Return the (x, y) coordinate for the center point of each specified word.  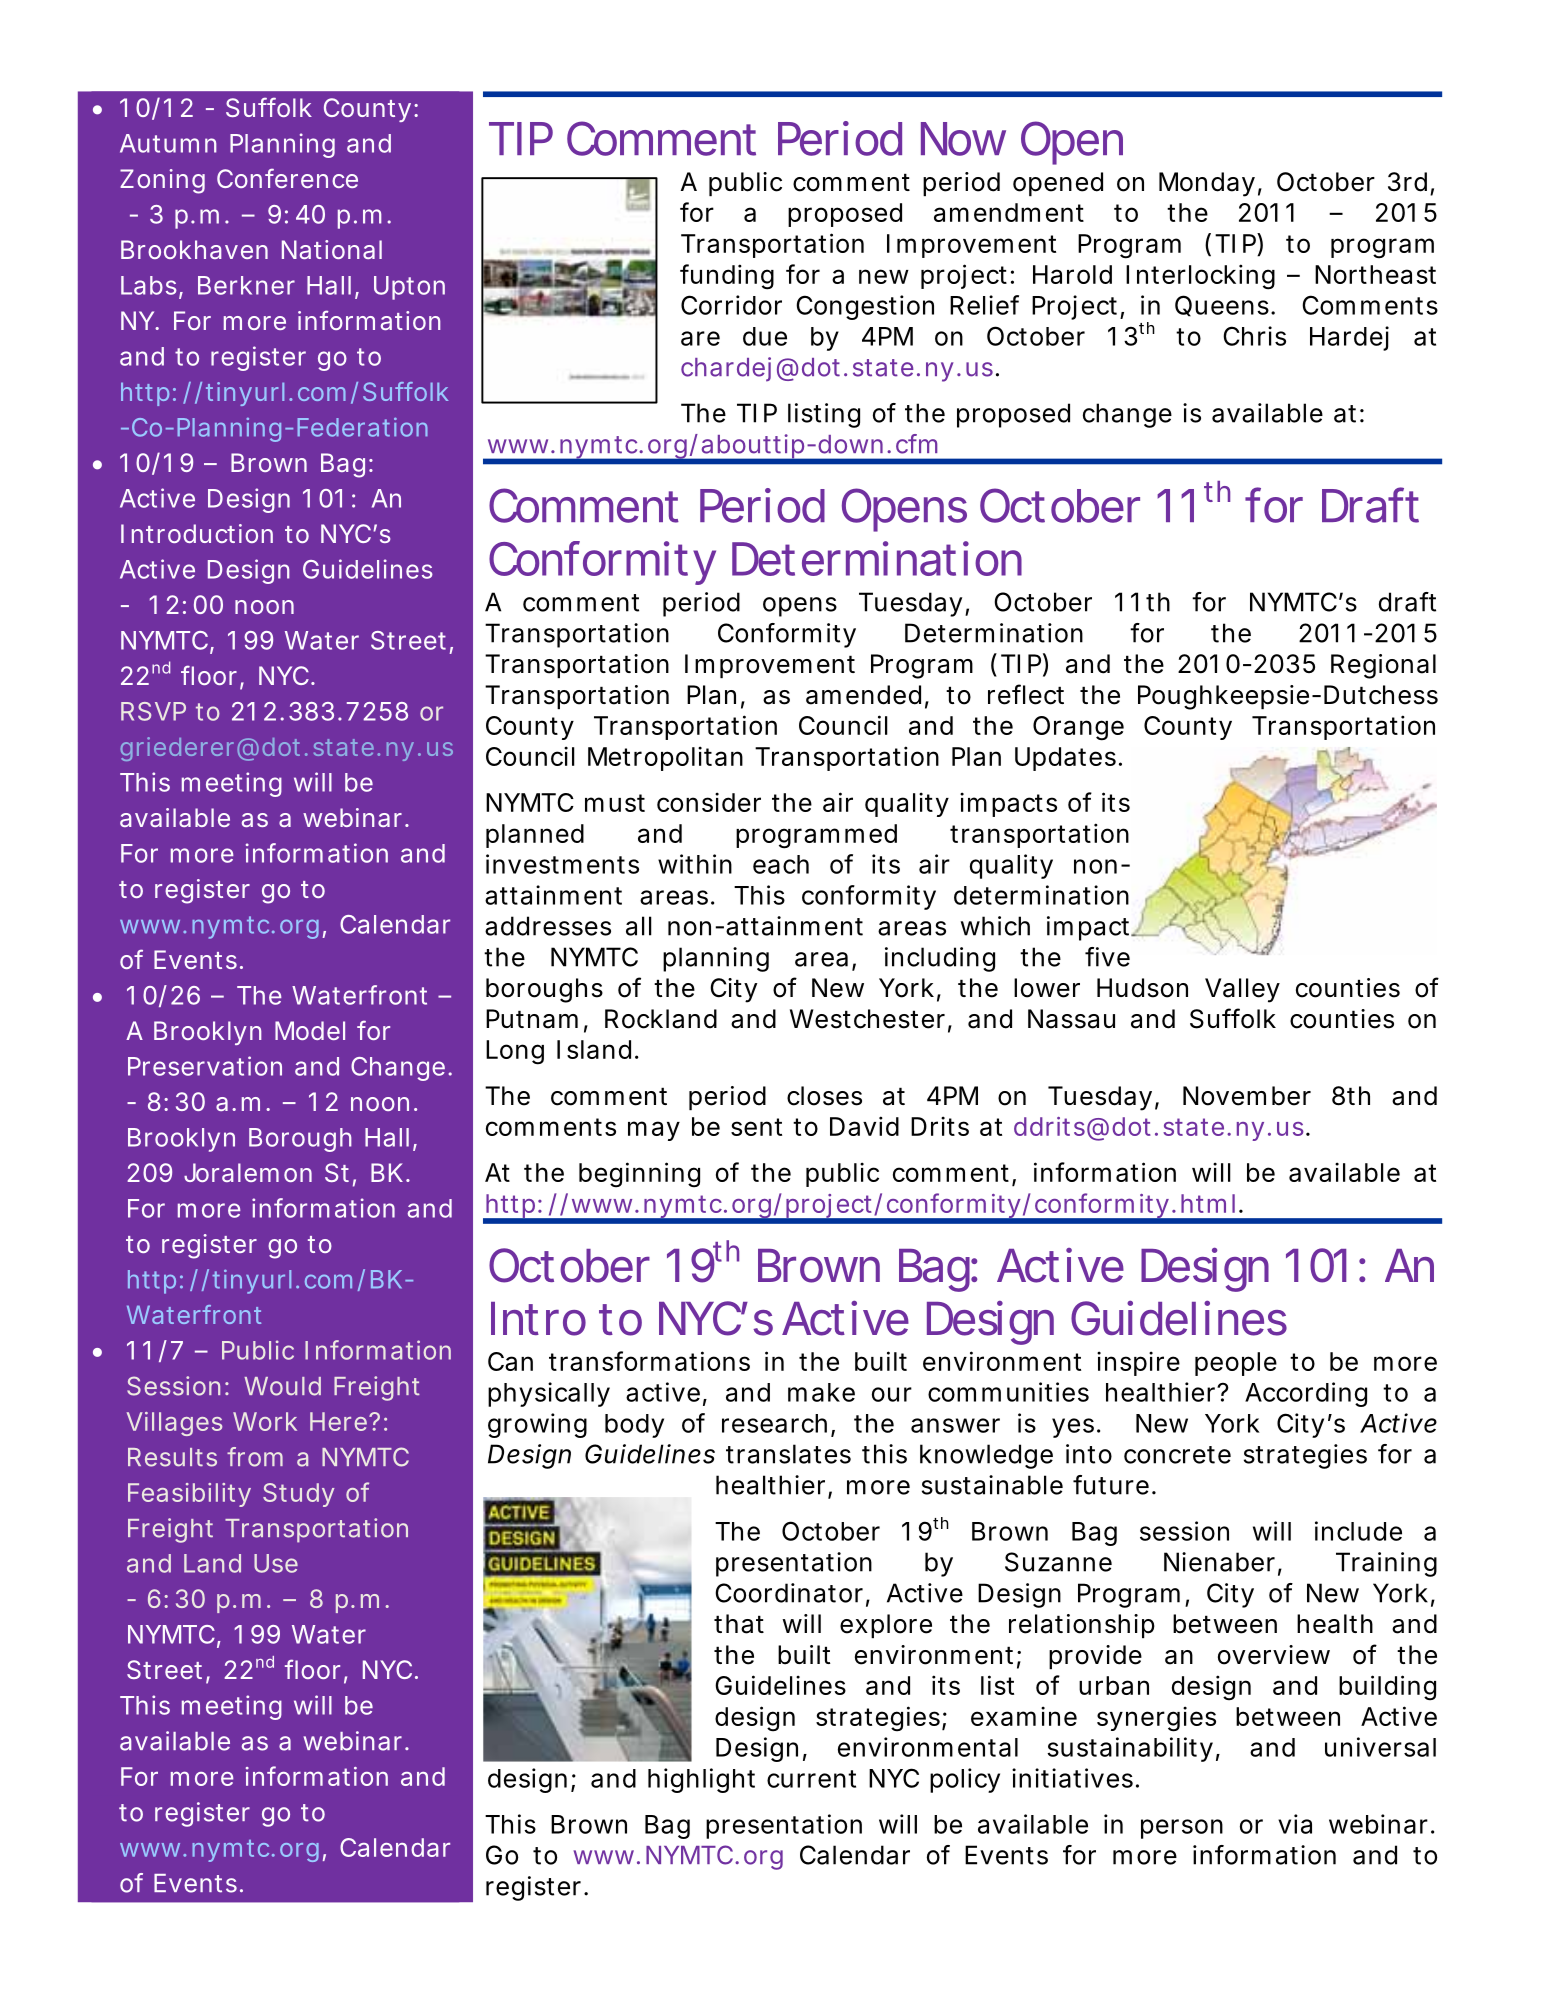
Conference (287, 178)
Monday (1207, 184)
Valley (1242, 990)
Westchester (867, 1019)
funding (727, 277)
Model (310, 1030)
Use (276, 1563)
